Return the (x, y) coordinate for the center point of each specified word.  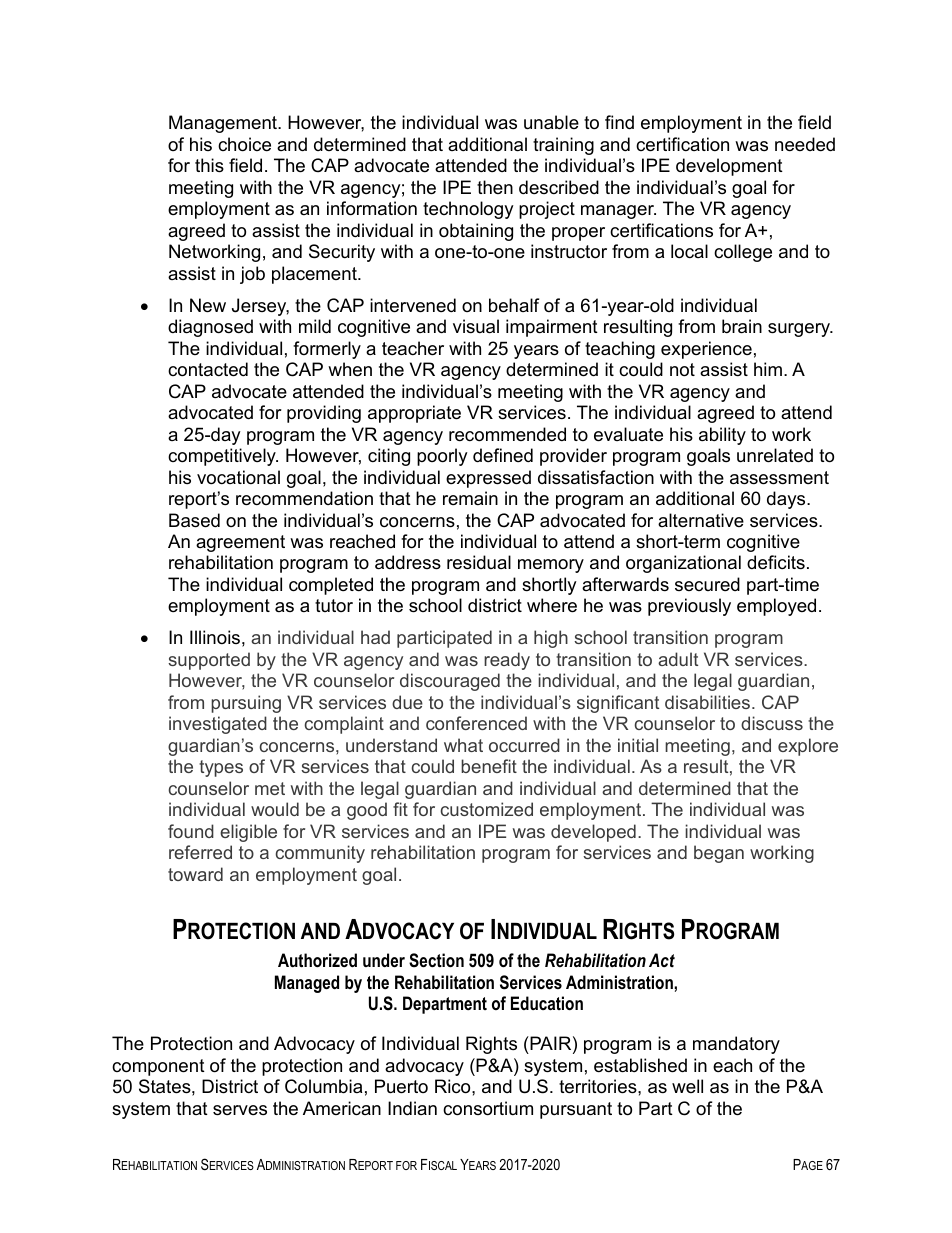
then (495, 187)
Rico (454, 1086)
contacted (208, 369)
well (687, 1086)
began (719, 854)
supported (209, 661)
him (768, 369)
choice (244, 144)
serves (240, 1110)
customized (487, 809)
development (729, 167)
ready (507, 661)
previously (689, 607)
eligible (248, 833)
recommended (507, 434)
